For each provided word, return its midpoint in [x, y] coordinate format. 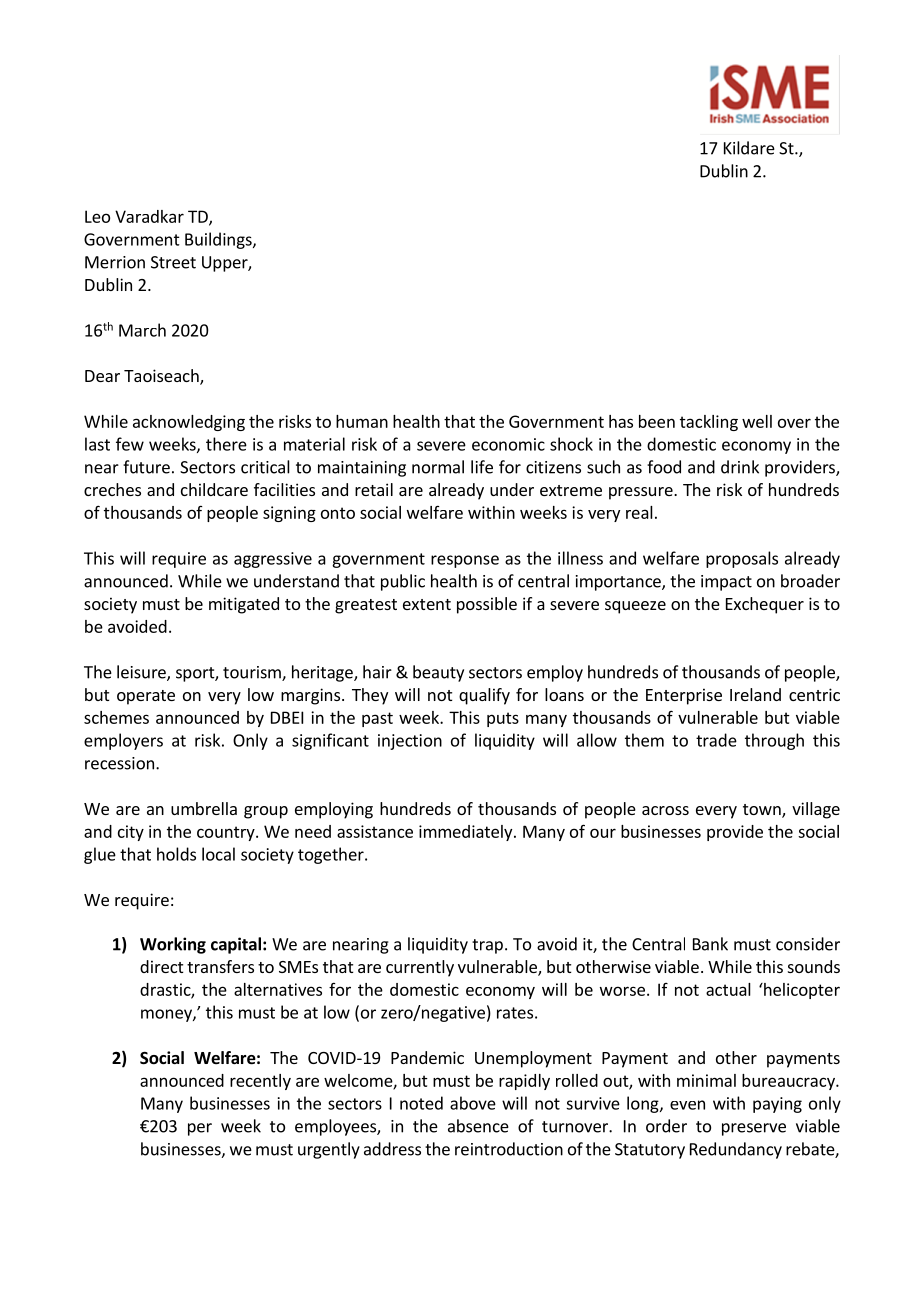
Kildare [749, 148]
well [757, 421]
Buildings [219, 240]
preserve [754, 1129]
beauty [438, 673]
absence [478, 1126]
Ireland [755, 694]
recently [260, 1082]
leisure [142, 673]
